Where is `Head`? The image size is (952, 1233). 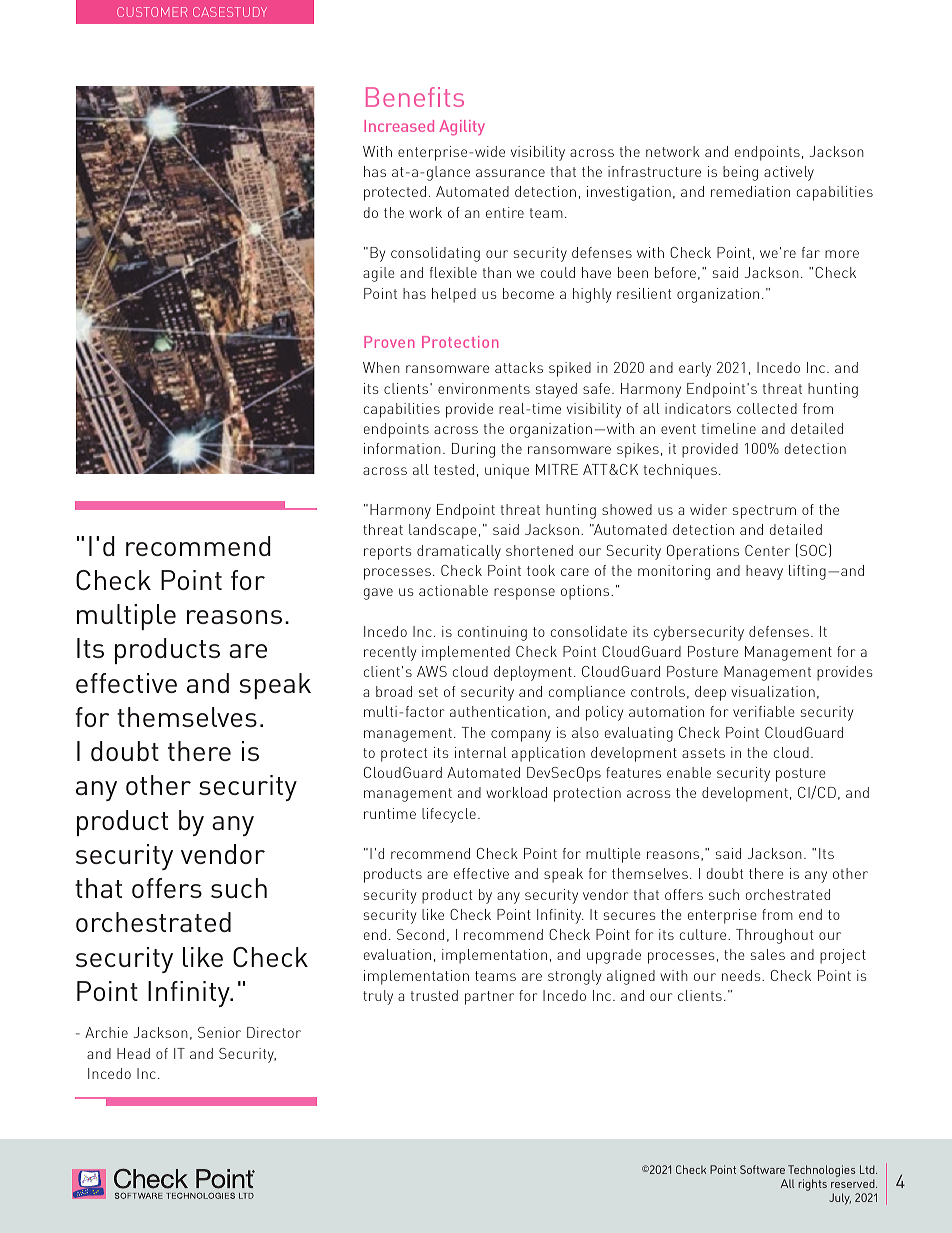 Head is located at coordinates (133, 1053).
